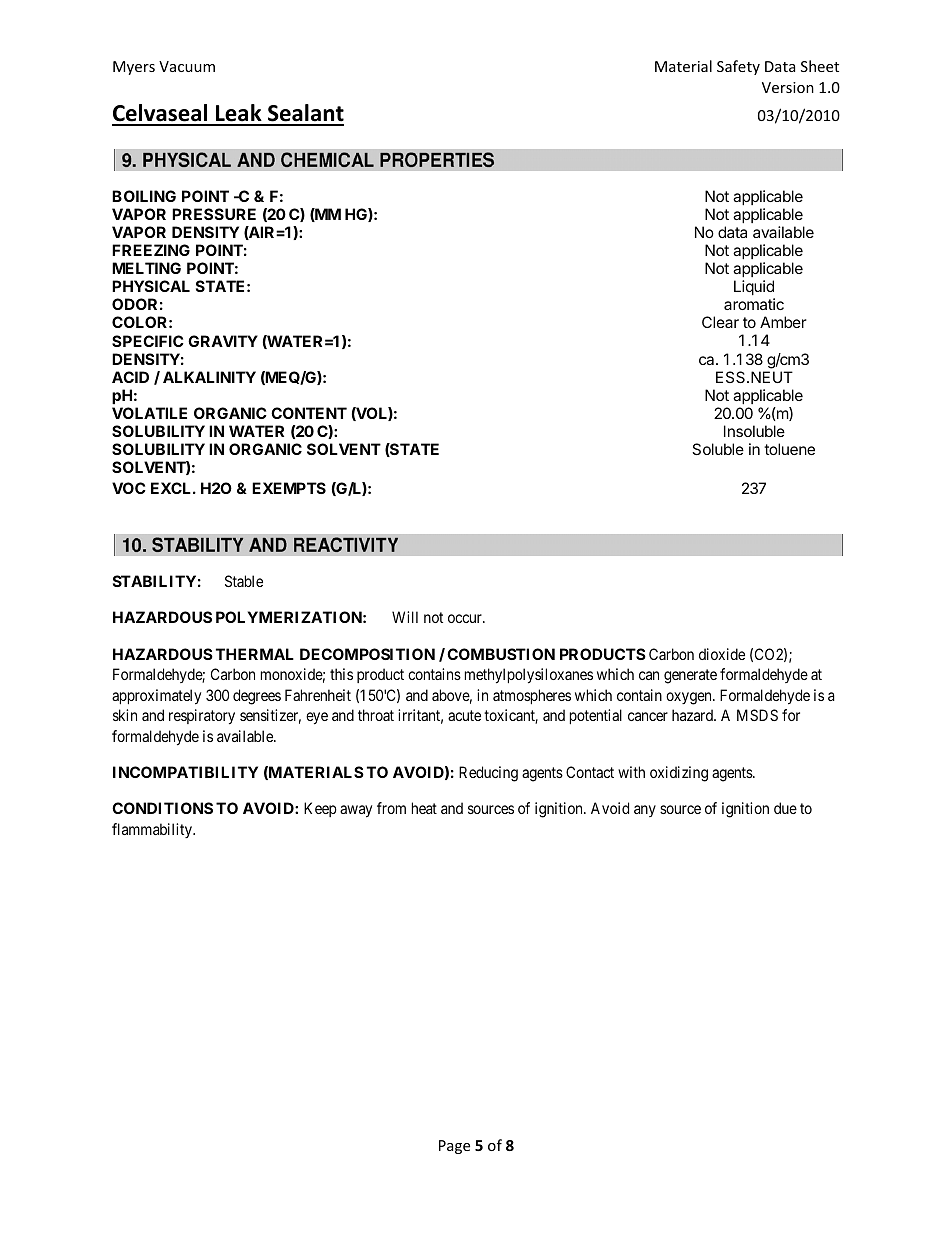 This screenshot has height=1233, width=952. What do you see at coordinates (149, 413) in the screenshot?
I see `VOLATILE` at bounding box center [149, 413].
